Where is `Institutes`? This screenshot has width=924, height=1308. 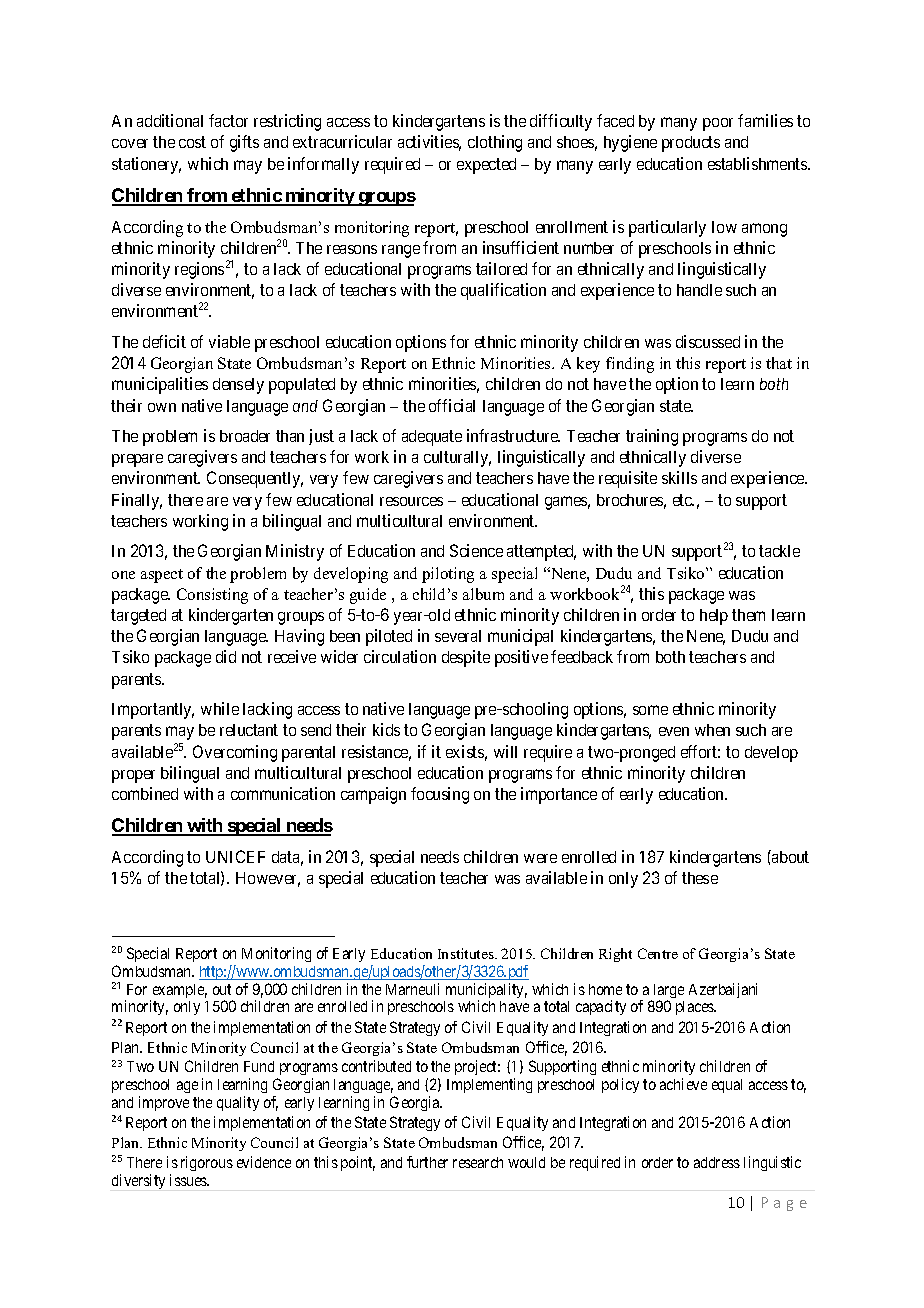
Institutes is located at coordinates (467, 953).
